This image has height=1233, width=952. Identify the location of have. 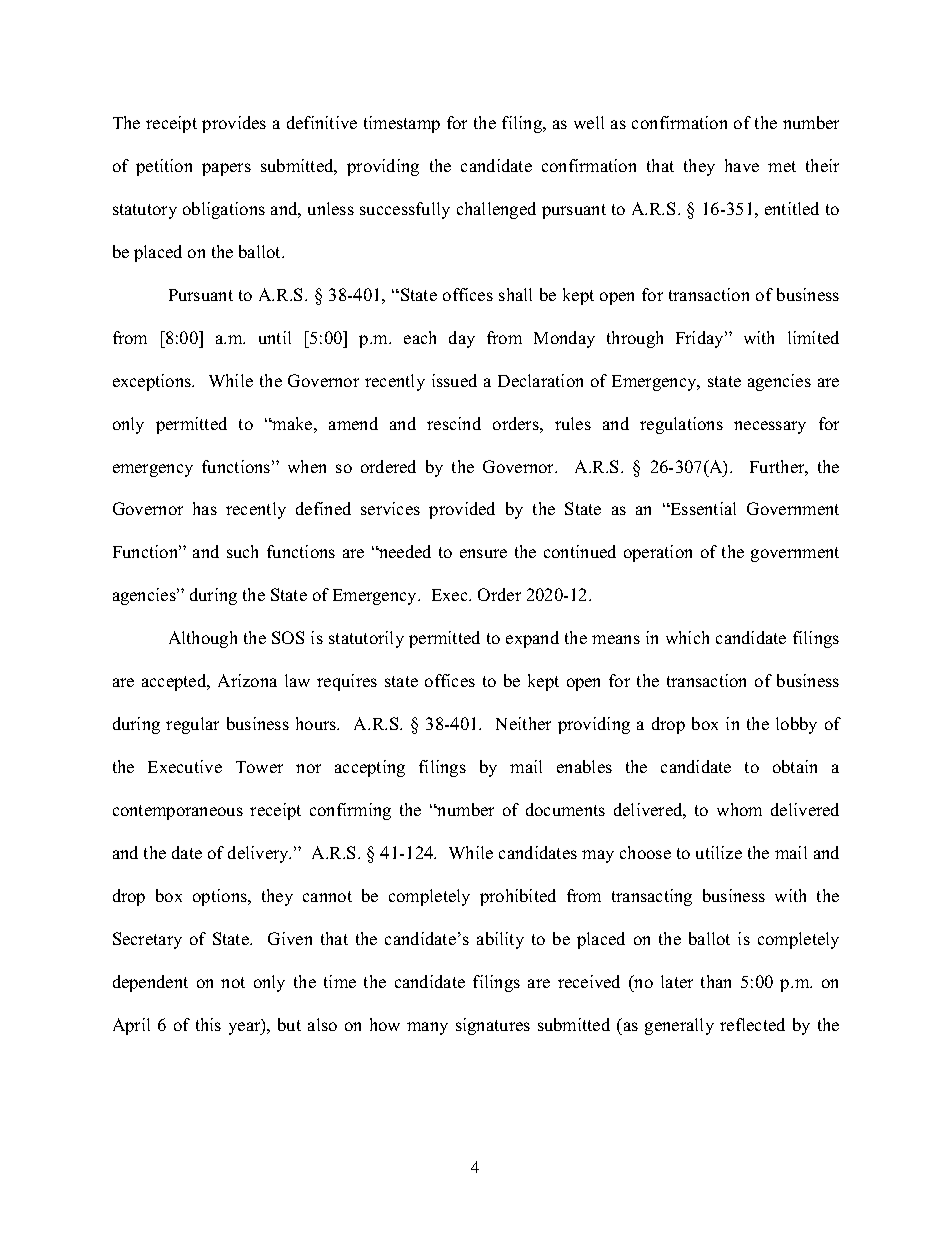
(742, 165).
